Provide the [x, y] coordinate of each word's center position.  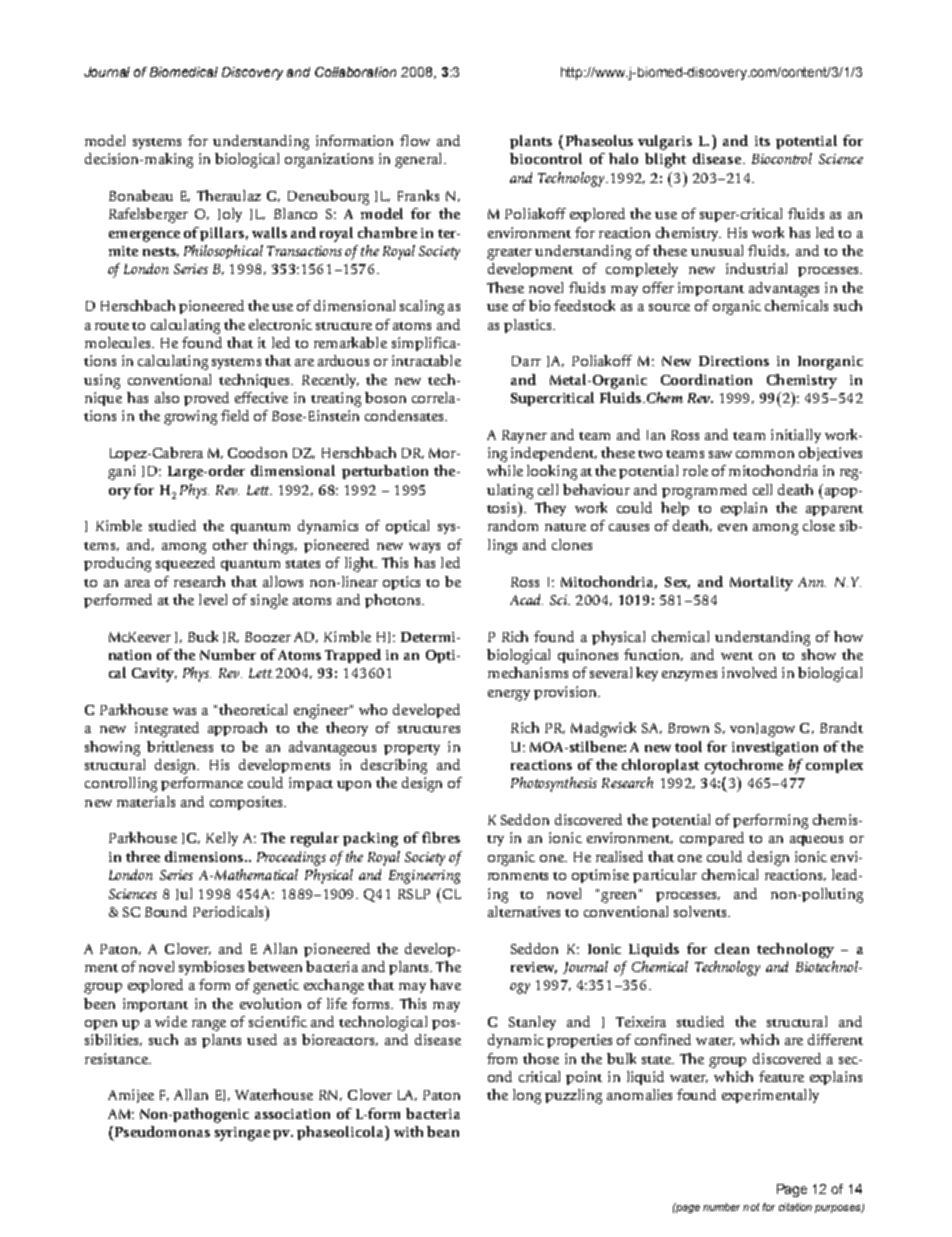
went [737, 656]
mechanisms [528, 672]
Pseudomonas [162, 1131]
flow [415, 140]
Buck [203, 636]
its [762, 141]
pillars [222, 234]
